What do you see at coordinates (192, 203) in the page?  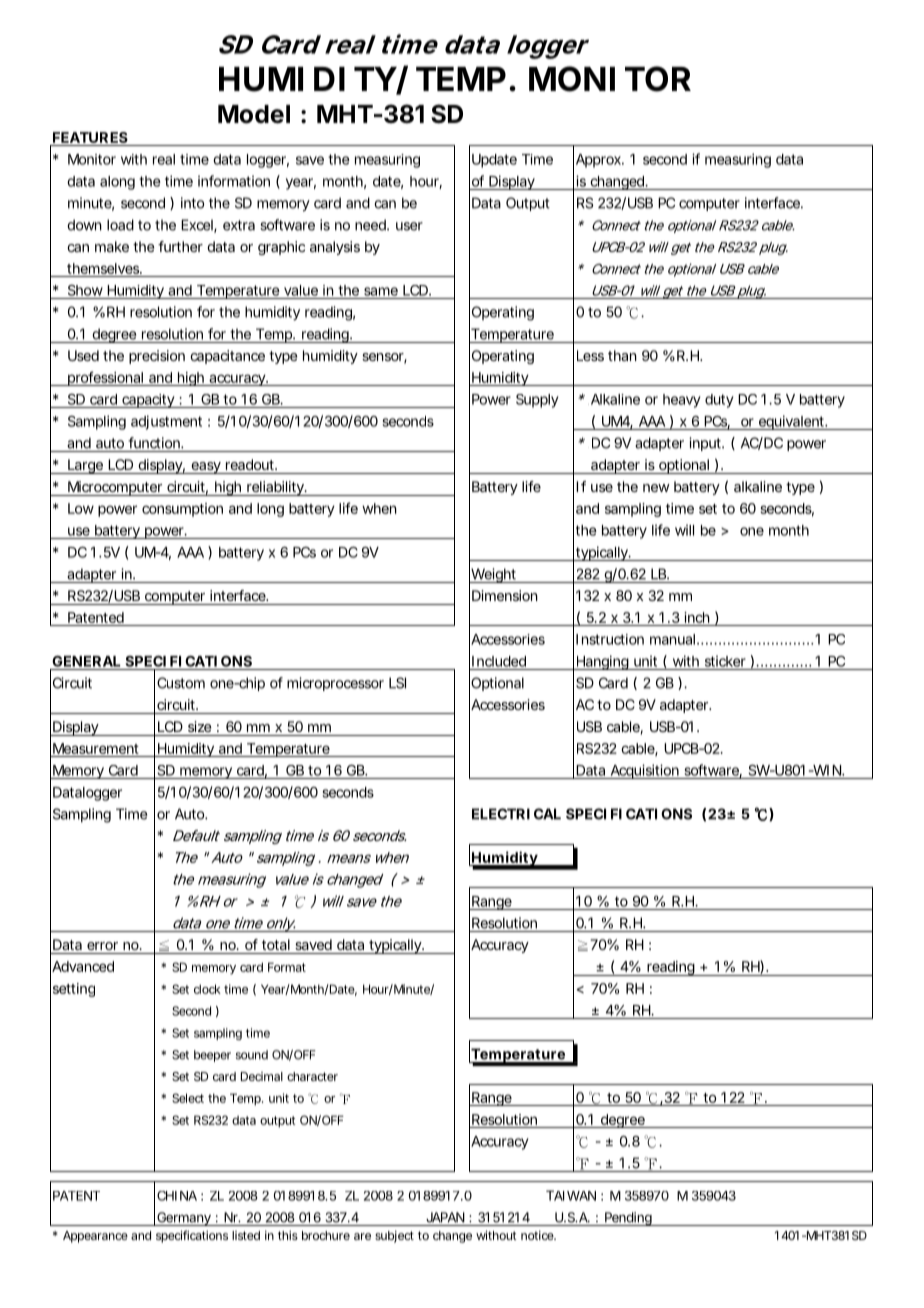 I see `into` at bounding box center [192, 203].
